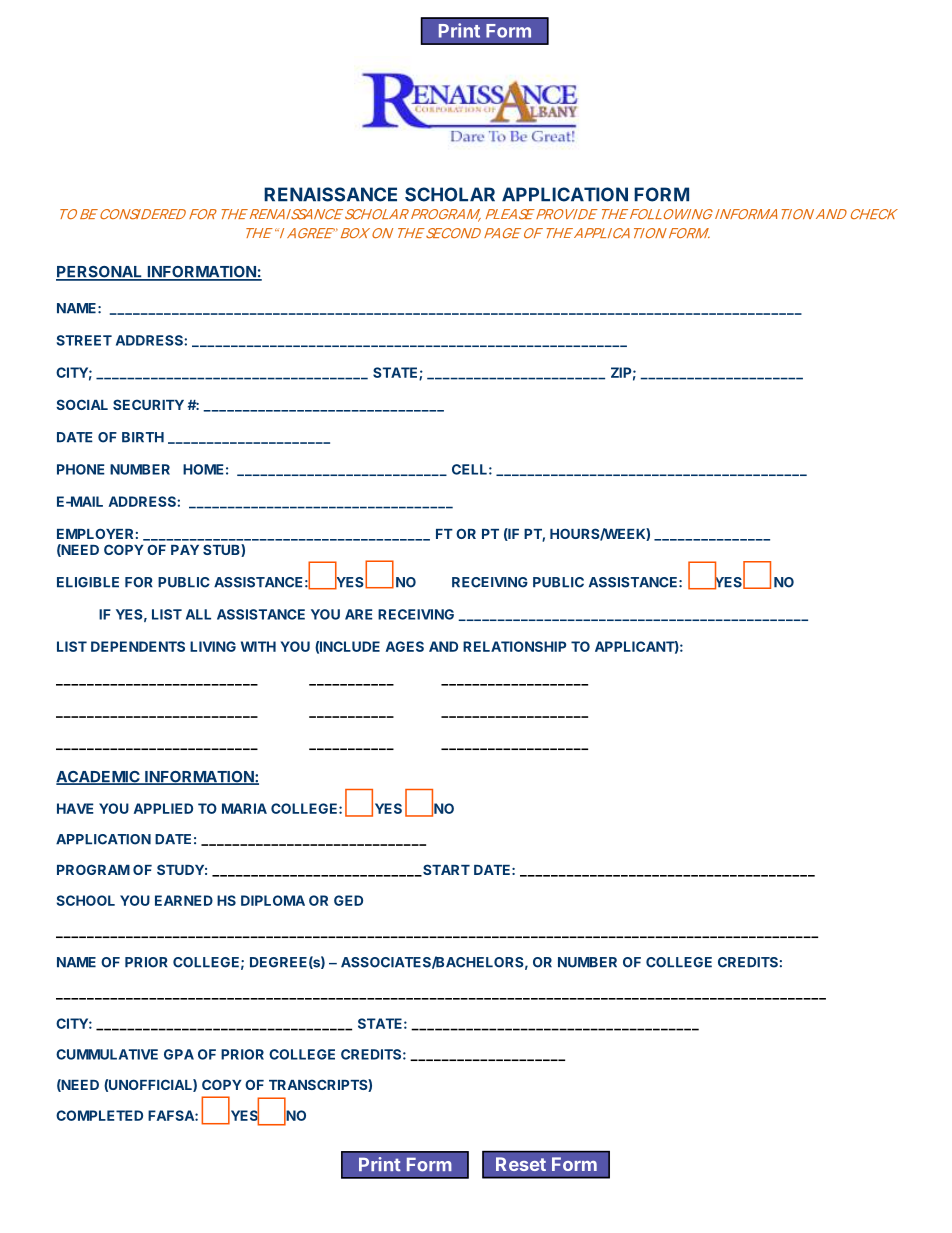 The image size is (952, 1233). What do you see at coordinates (138, 646) in the image?
I see `DEPENDENTS` at bounding box center [138, 646].
